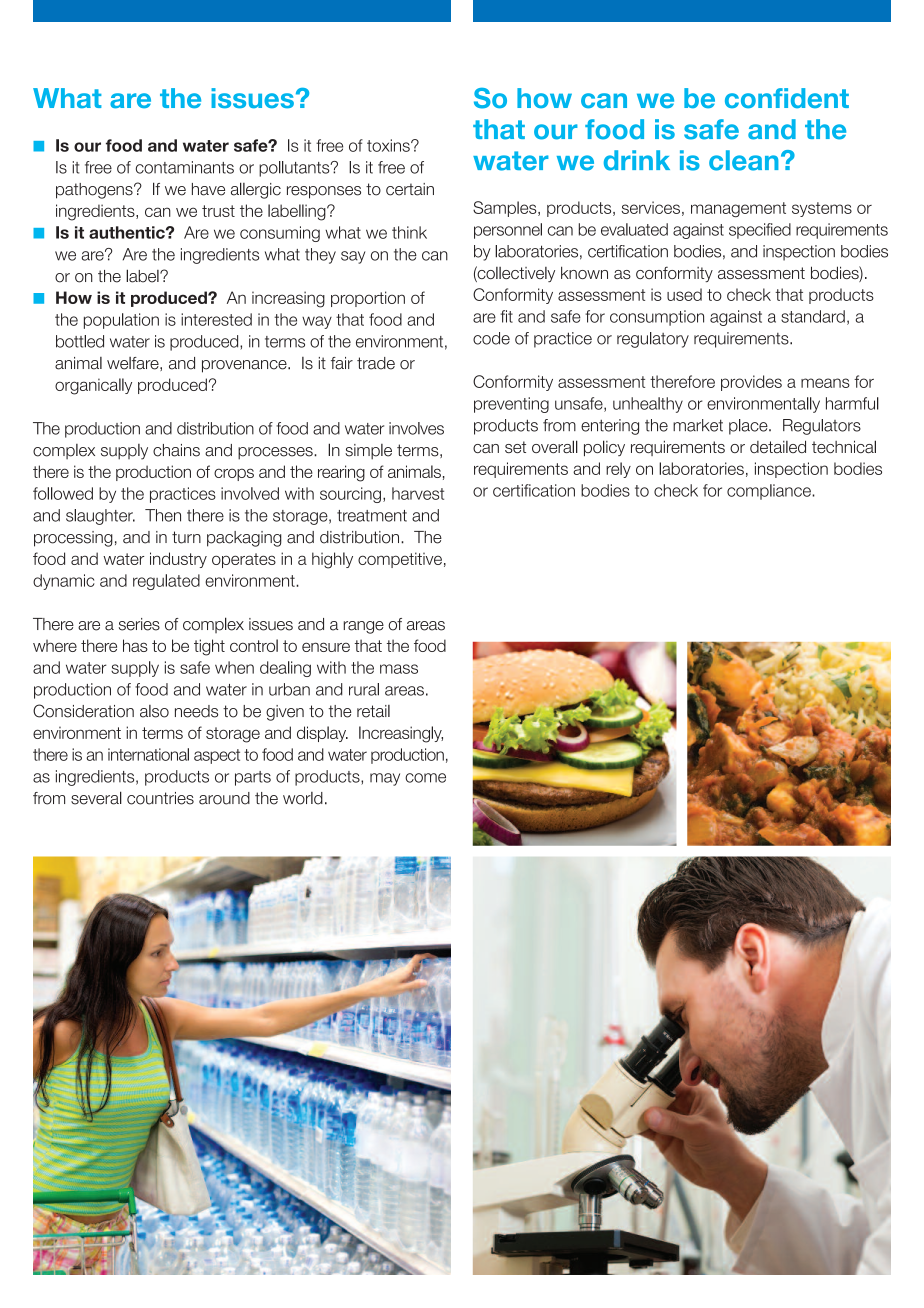 The height and width of the image is (1308, 924). Describe the element at coordinates (178, 560) in the image. I see `industry` at that location.
